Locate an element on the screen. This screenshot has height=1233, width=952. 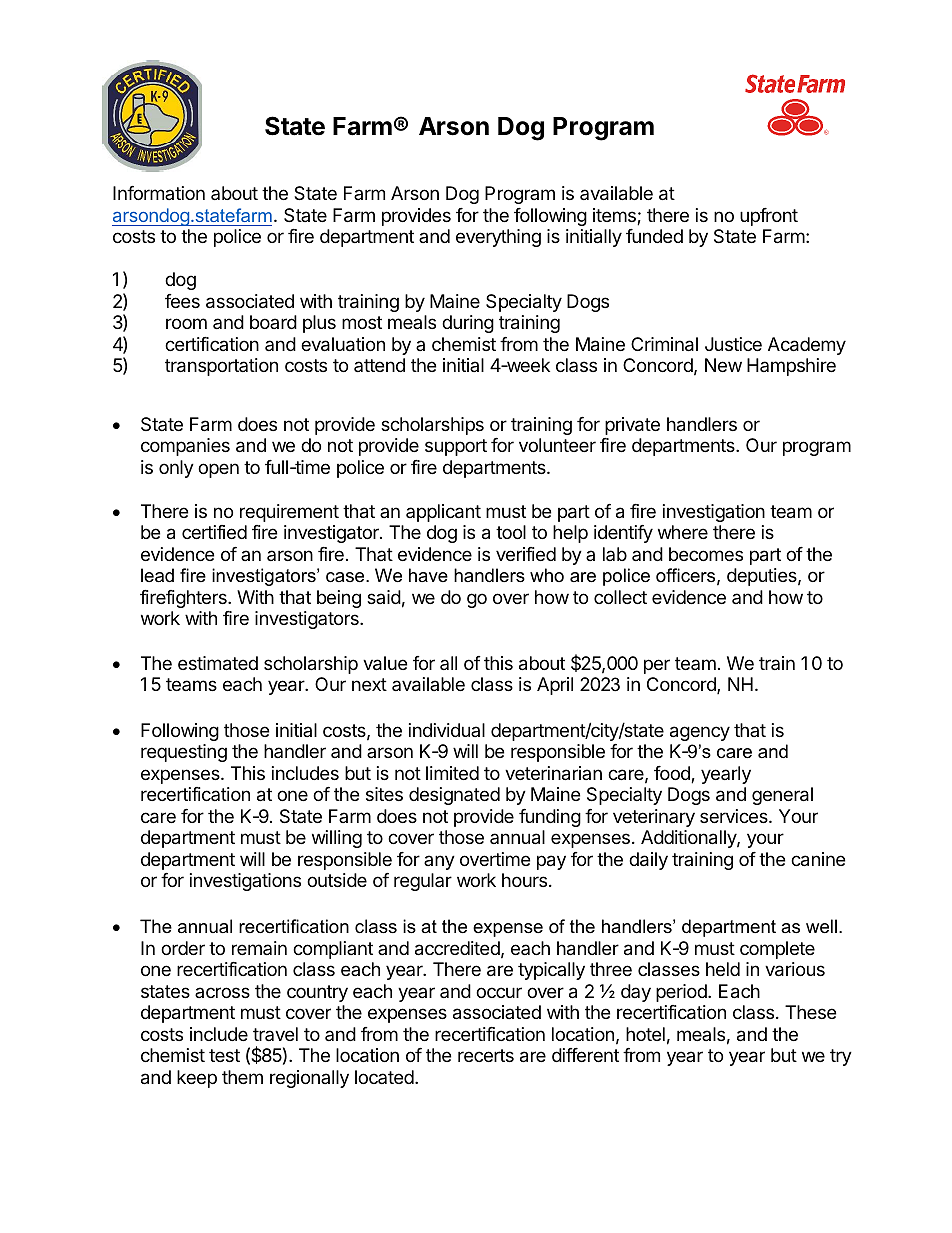
Information is located at coordinates (159, 193).
